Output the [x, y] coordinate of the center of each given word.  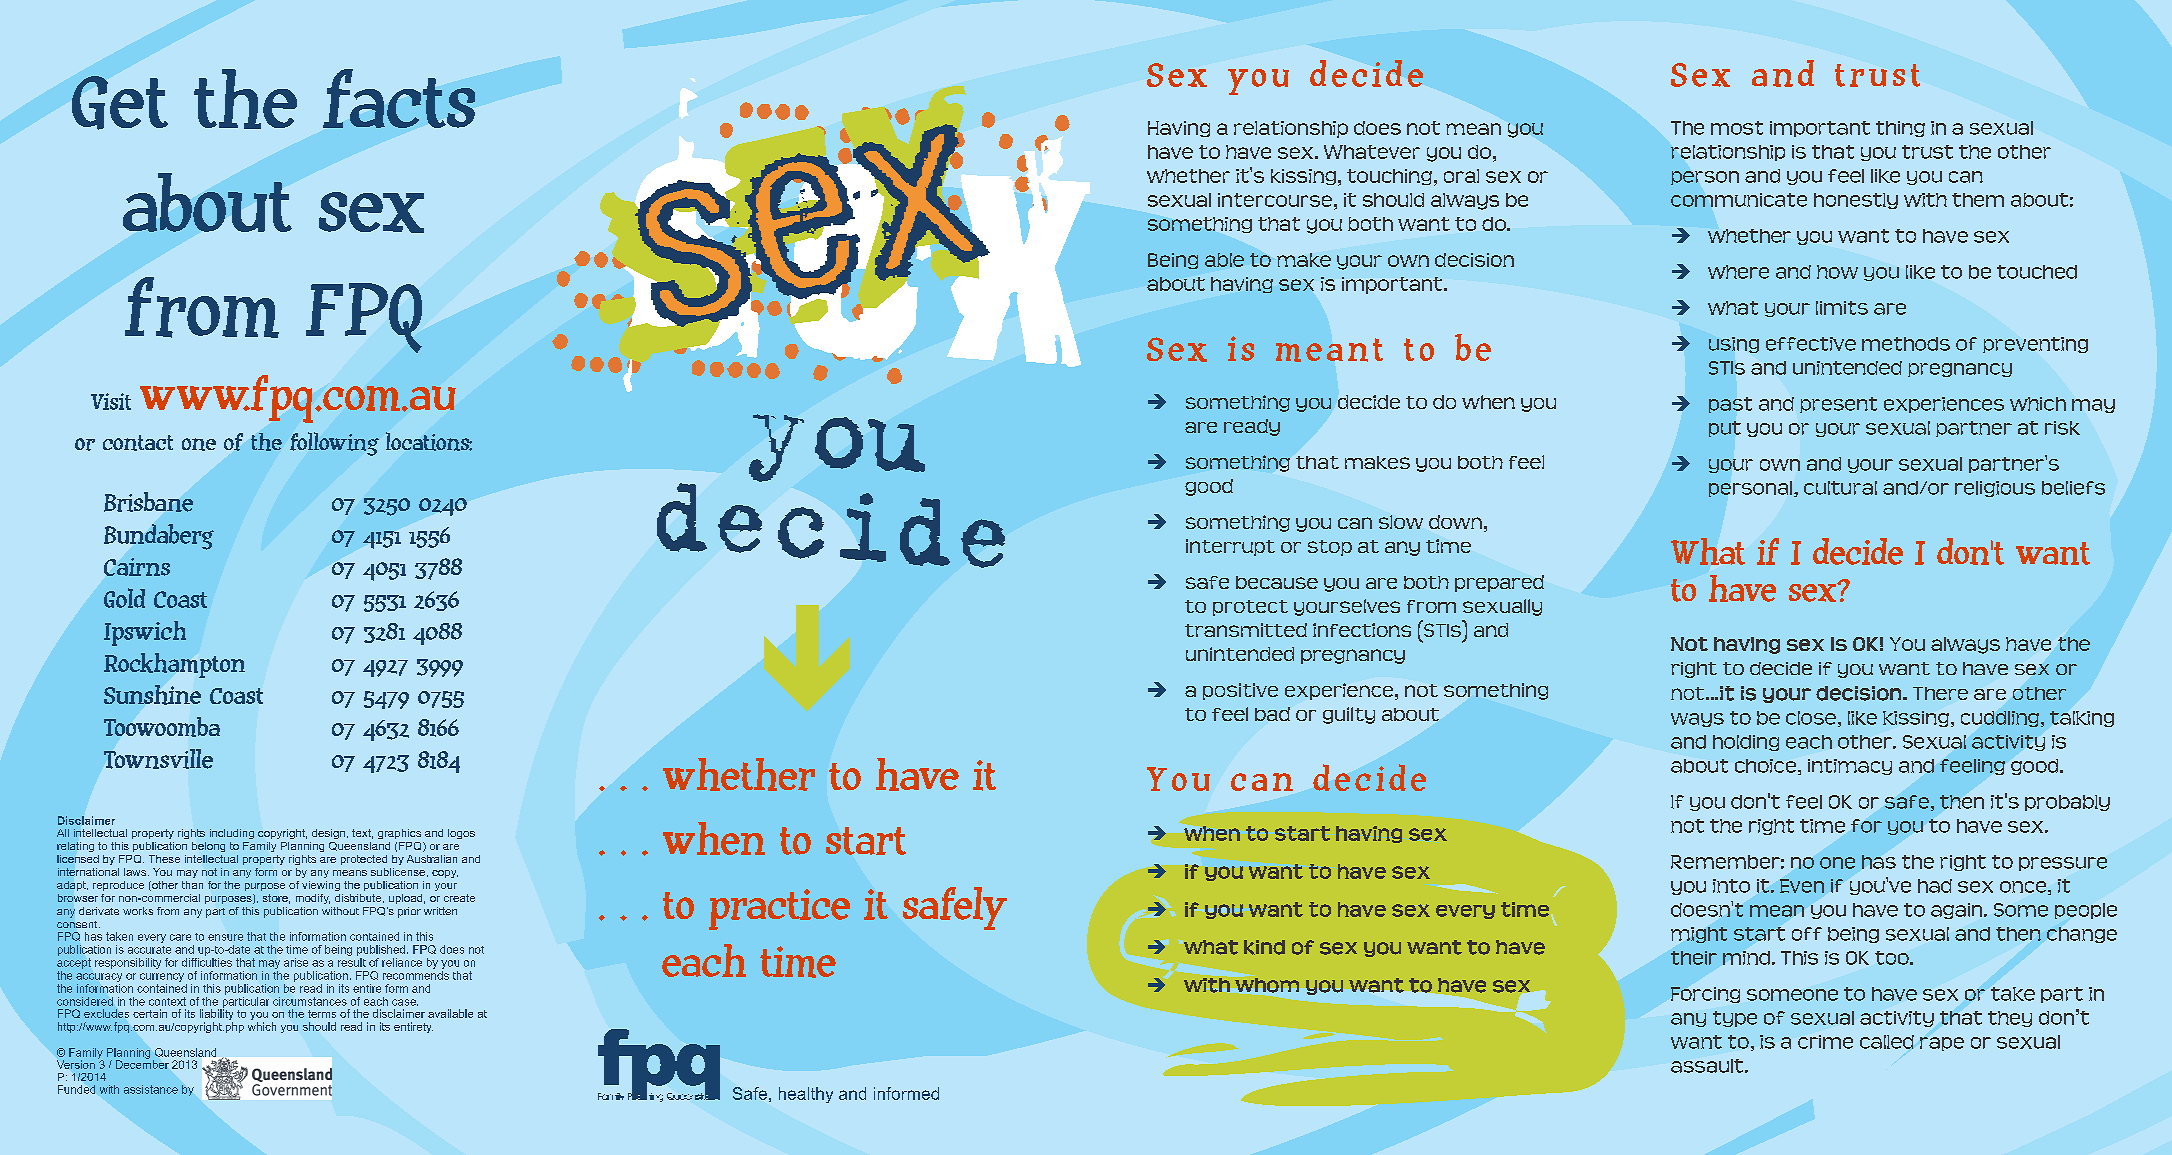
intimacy [1850, 767]
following [334, 444]
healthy [806, 1095]
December [142, 1063]
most [1737, 128]
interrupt [1230, 547]
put [1725, 429]
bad [1272, 714]
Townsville [158, 759]
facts [399, 98]
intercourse [1275, 200]
